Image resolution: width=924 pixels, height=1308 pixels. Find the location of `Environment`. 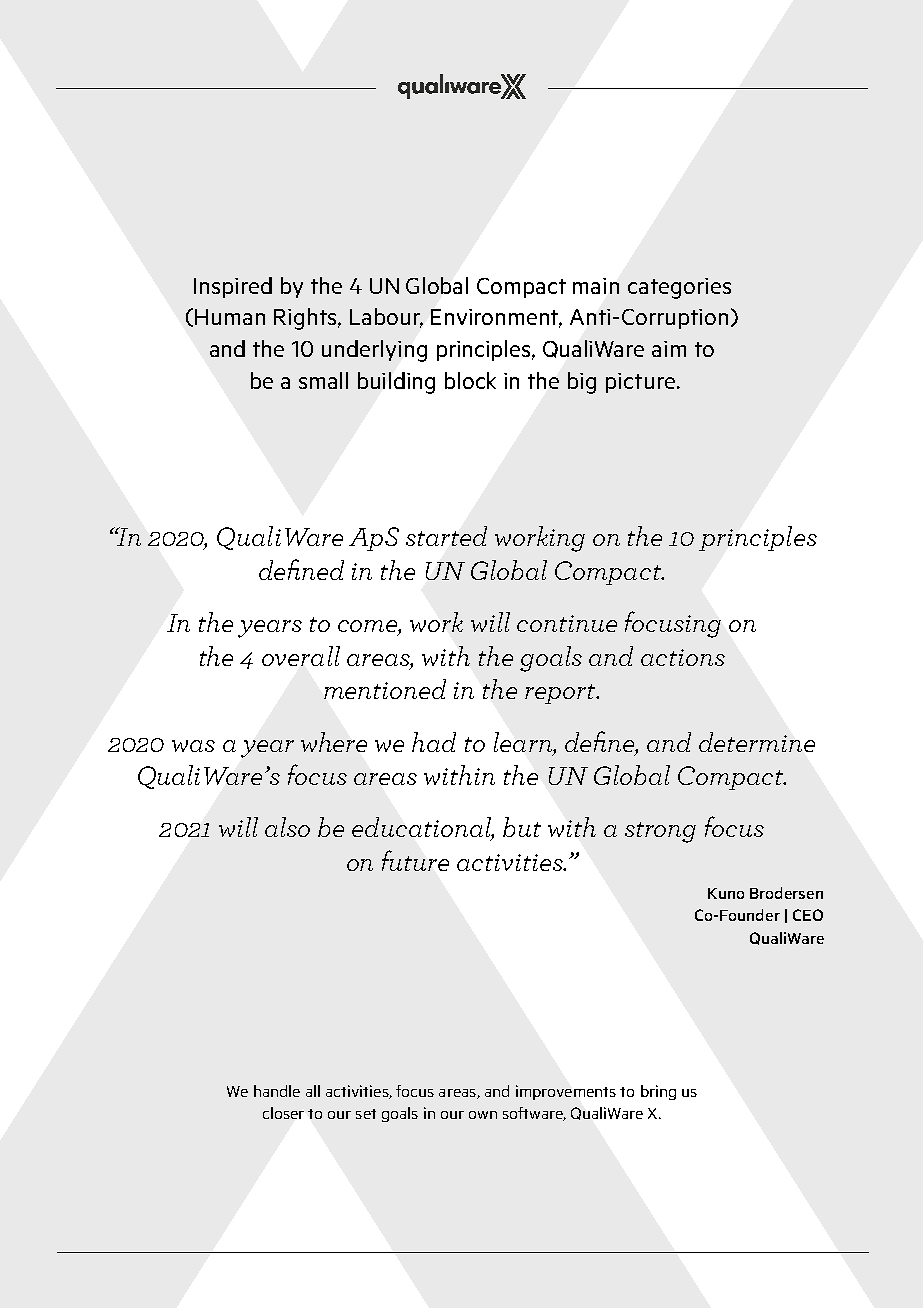

Environment is located at coordinates (496, 318).
